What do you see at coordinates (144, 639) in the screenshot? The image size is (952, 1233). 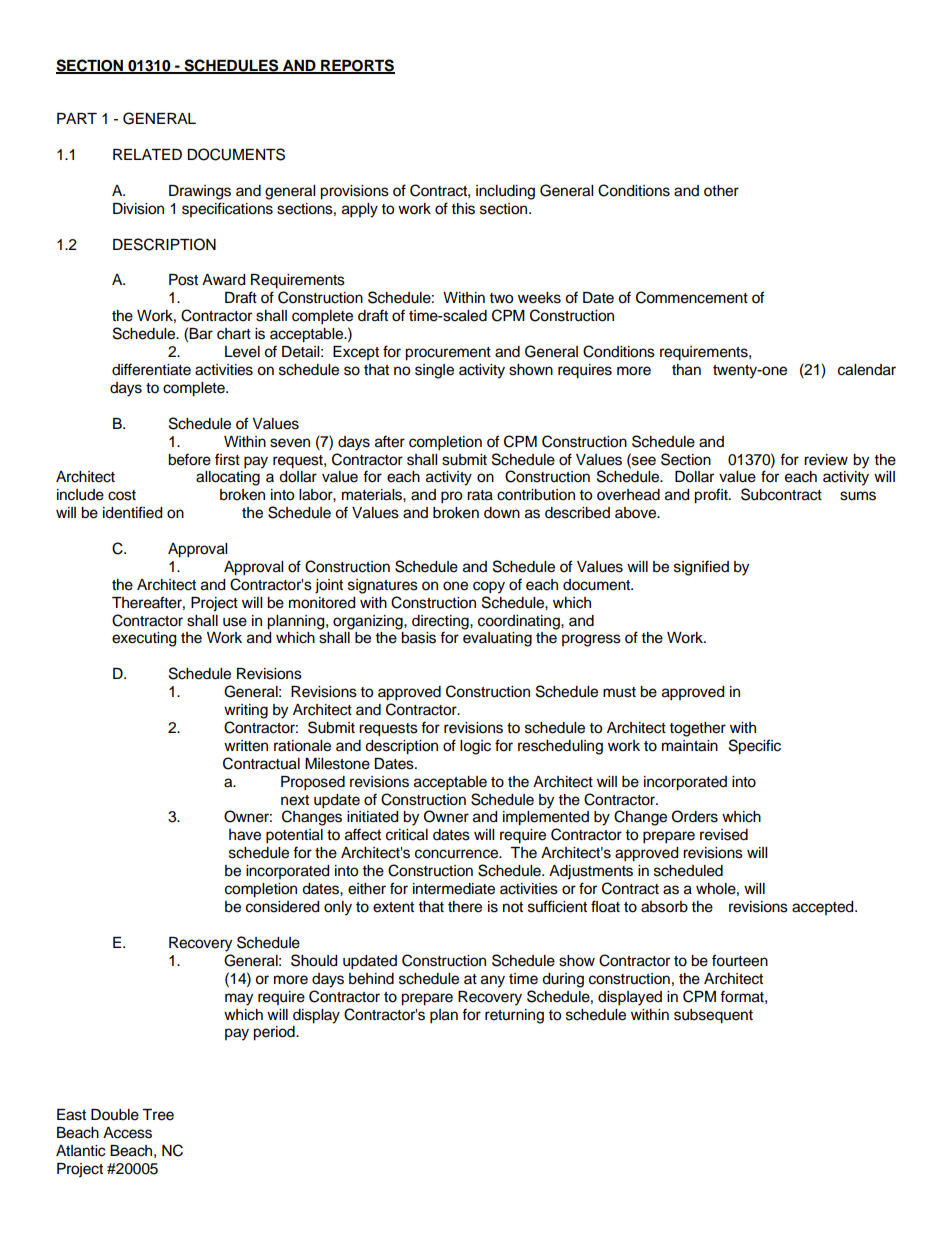 I see `executing` at bounding box center [144, 639].
